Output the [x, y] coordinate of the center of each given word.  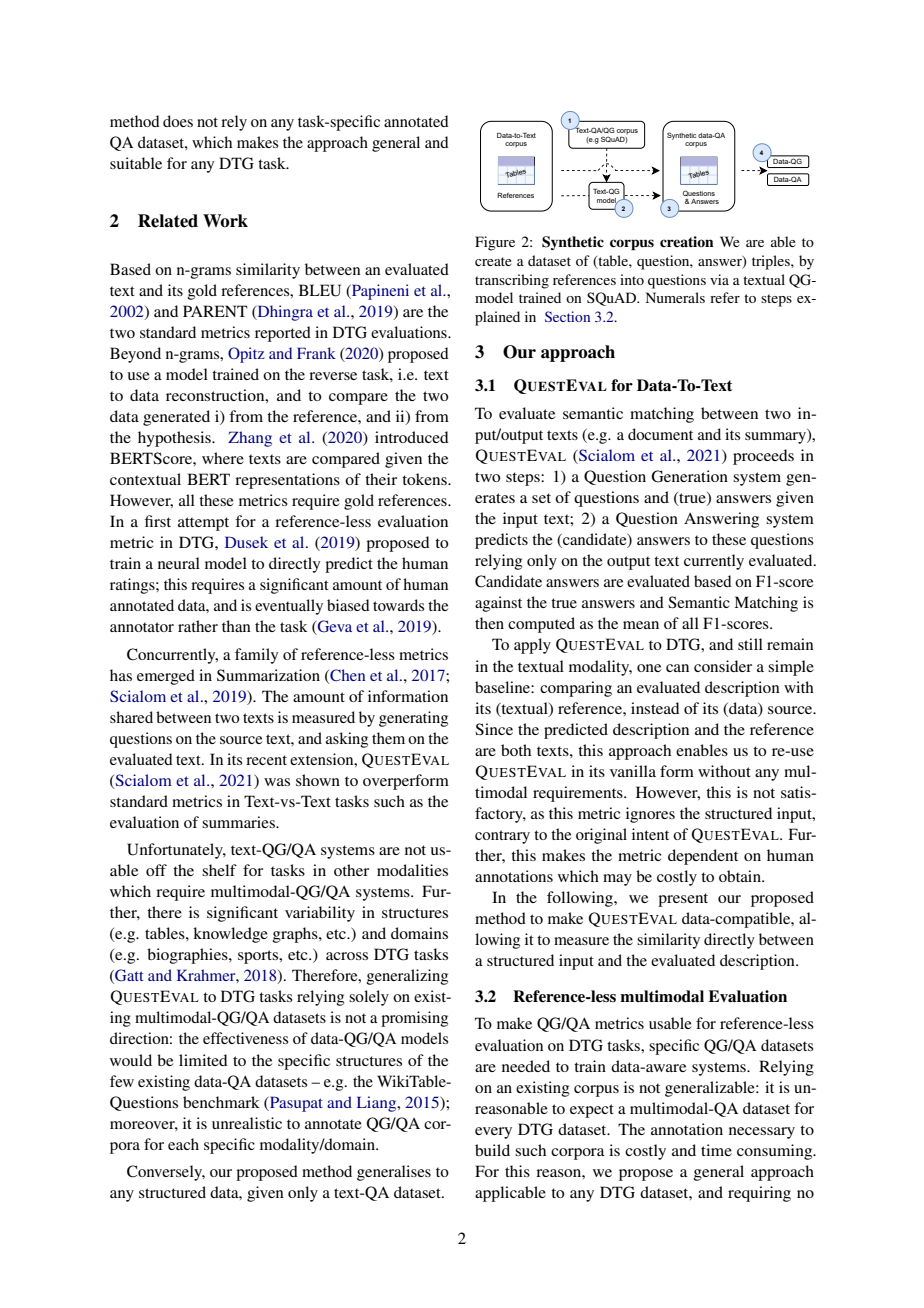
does [178, 121]
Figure [495, 243]
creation [686, 241]
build [492, 1150]
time [716, 1150]
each [183, 1144]
